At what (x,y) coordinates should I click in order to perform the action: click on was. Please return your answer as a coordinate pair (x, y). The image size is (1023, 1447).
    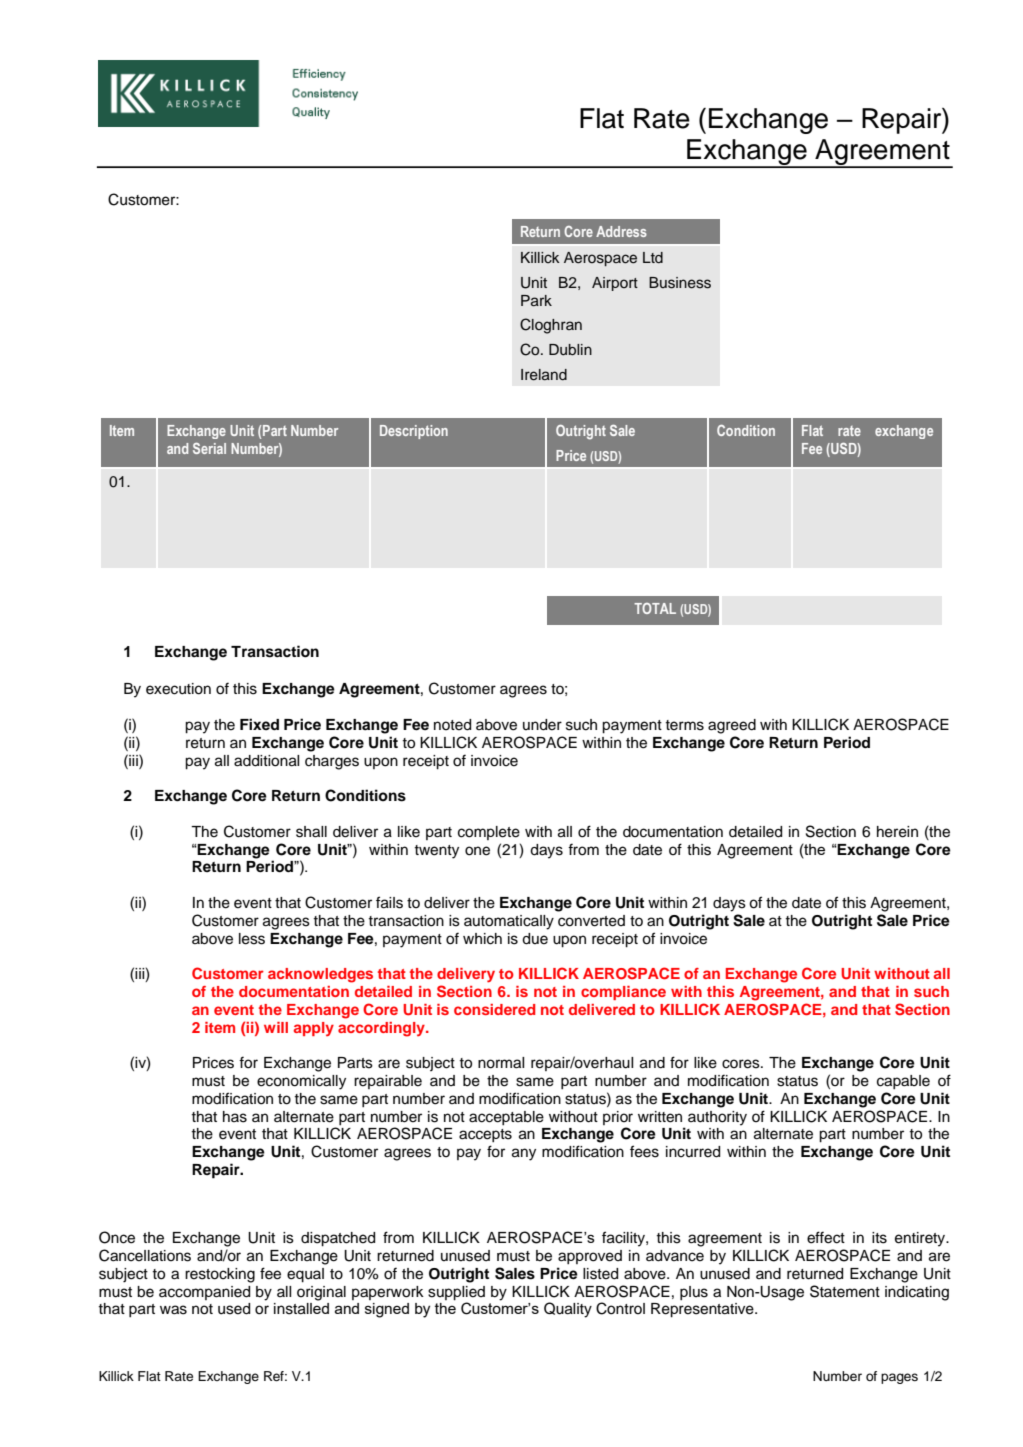
    Looking at the image, I should click on (173, 1310).
